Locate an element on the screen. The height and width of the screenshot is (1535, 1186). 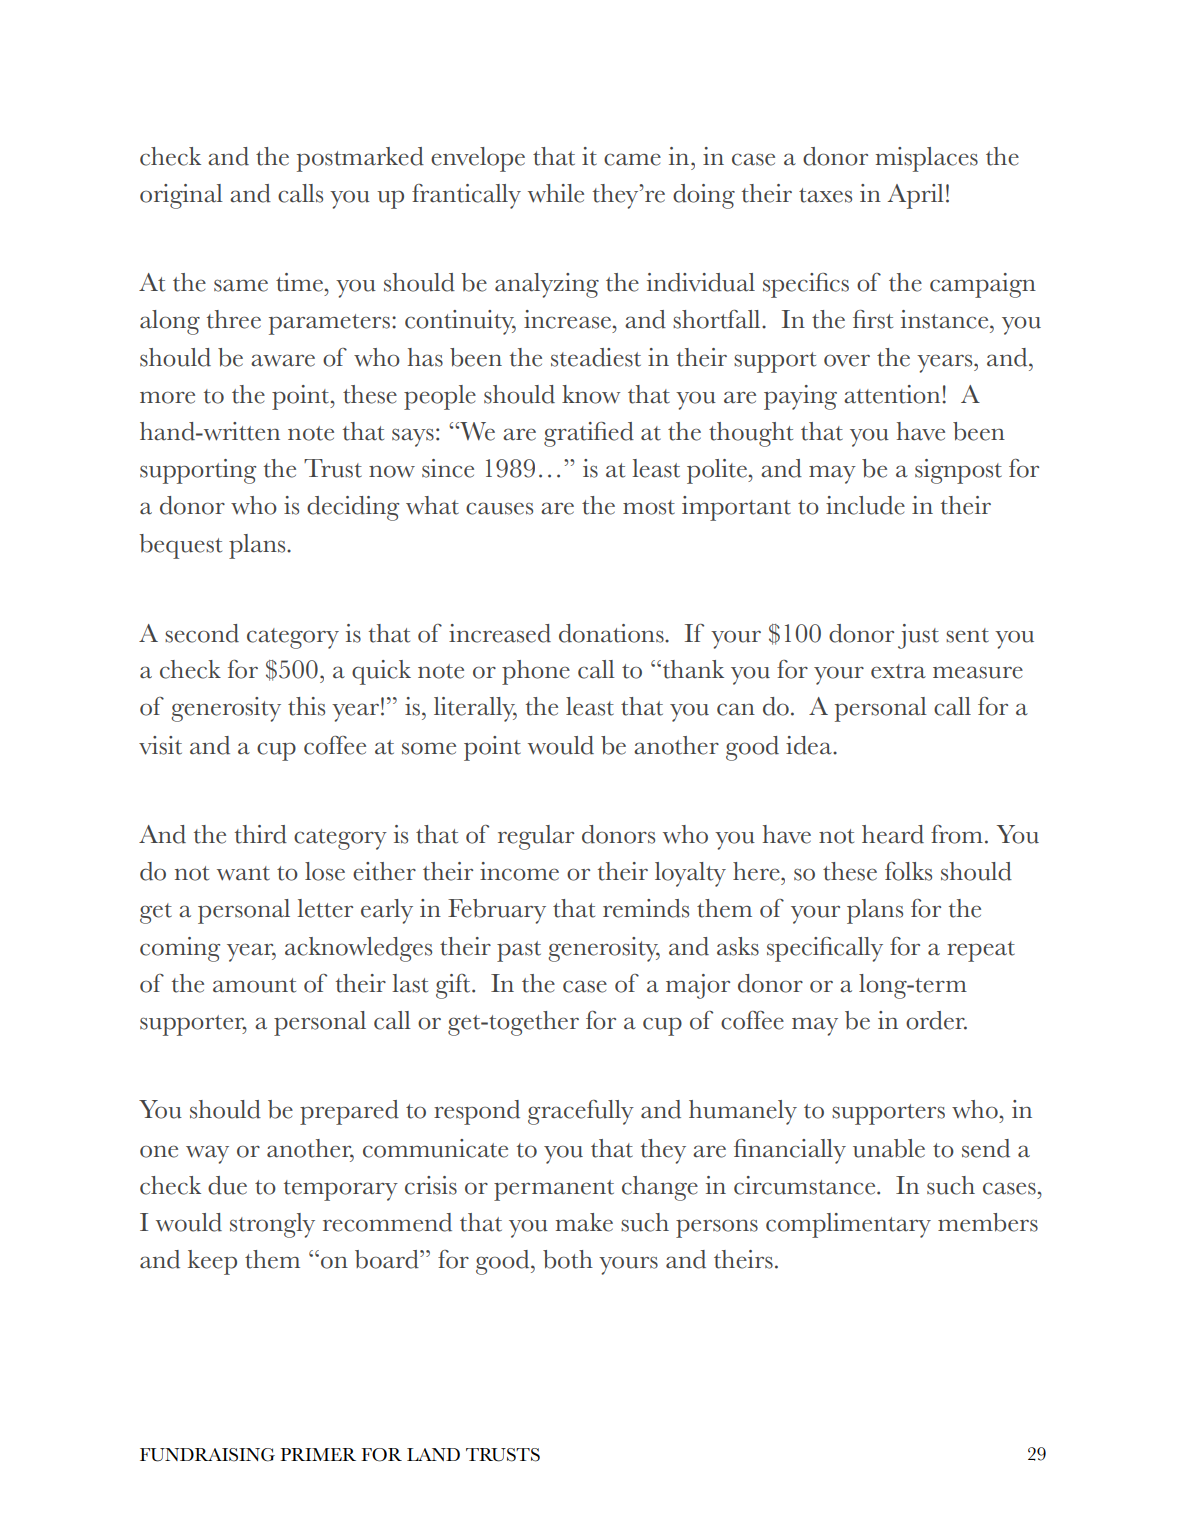
aware is located at coordinates (283, 360).
